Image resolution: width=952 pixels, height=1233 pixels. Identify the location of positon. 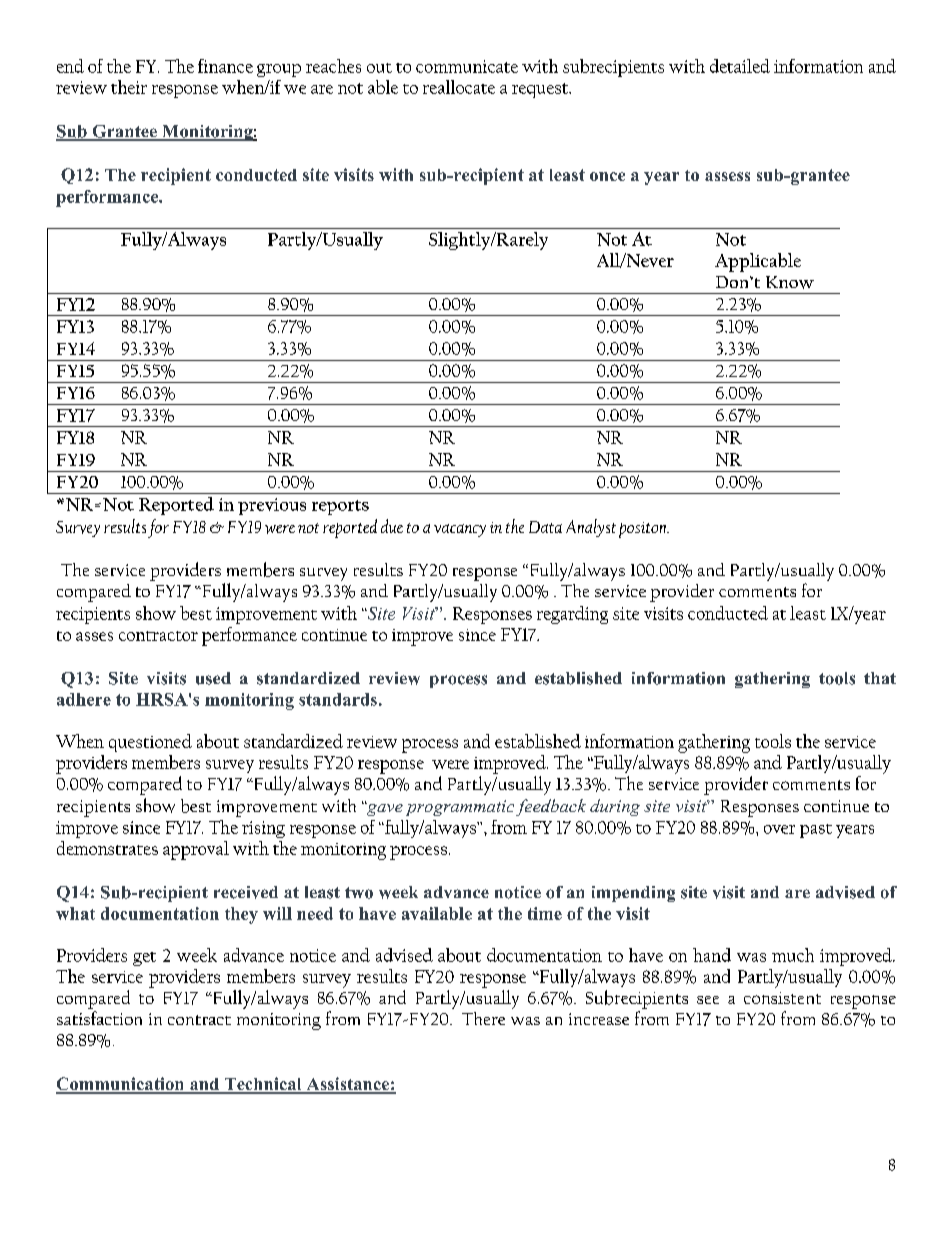
(644, 530).
